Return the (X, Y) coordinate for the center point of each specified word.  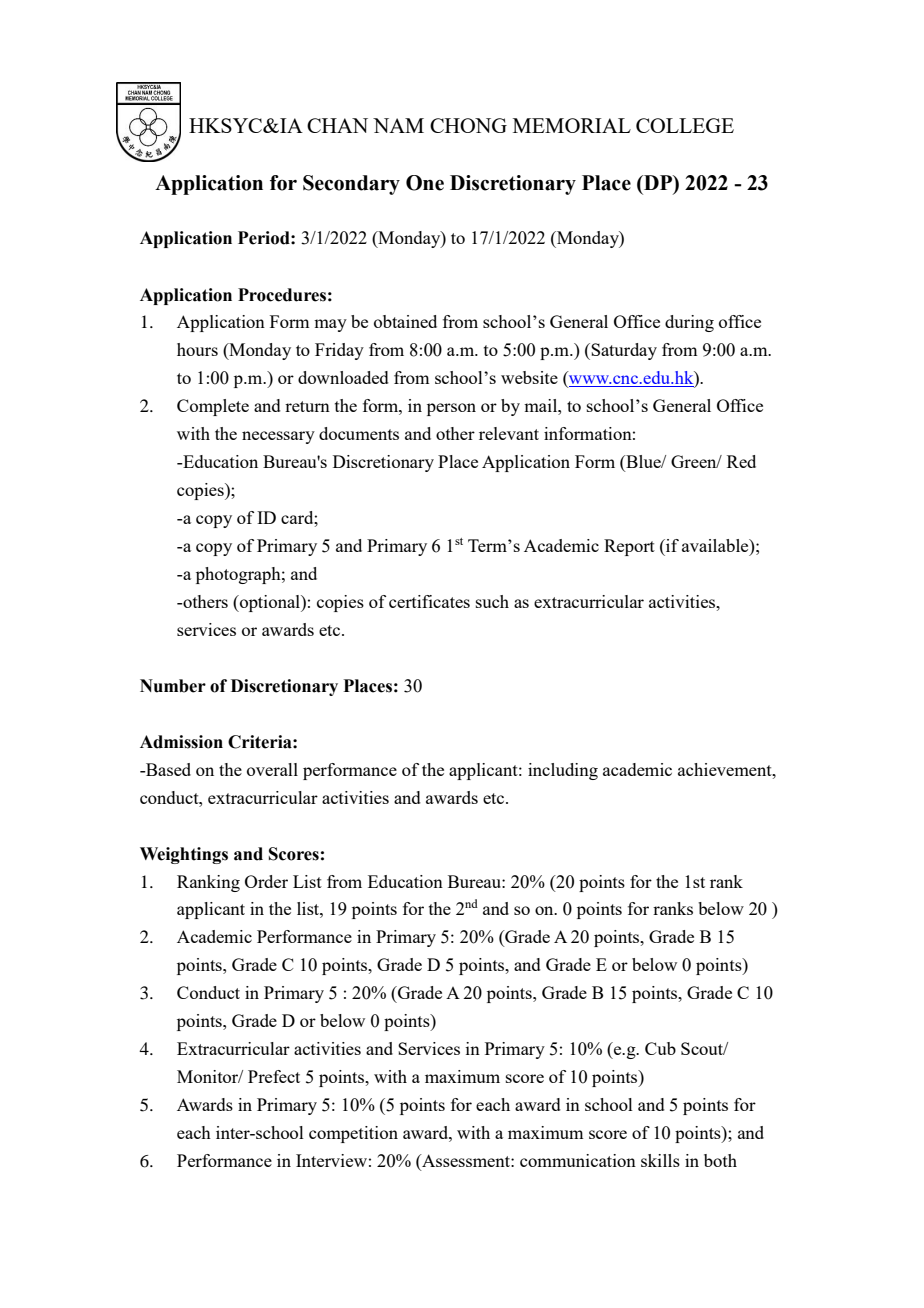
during (689, 323)
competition (353, 1134)
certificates (429, 601)
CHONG (468, 125)
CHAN (337, 125)
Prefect (274, 1076)
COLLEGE (685, 125)
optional (270, 603)
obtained (405, 321)
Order (266, 881)
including (563, 771)
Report (629, 547)
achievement (726, 769)
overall (272, 769)
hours (197, 349)
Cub (660, 1048)
